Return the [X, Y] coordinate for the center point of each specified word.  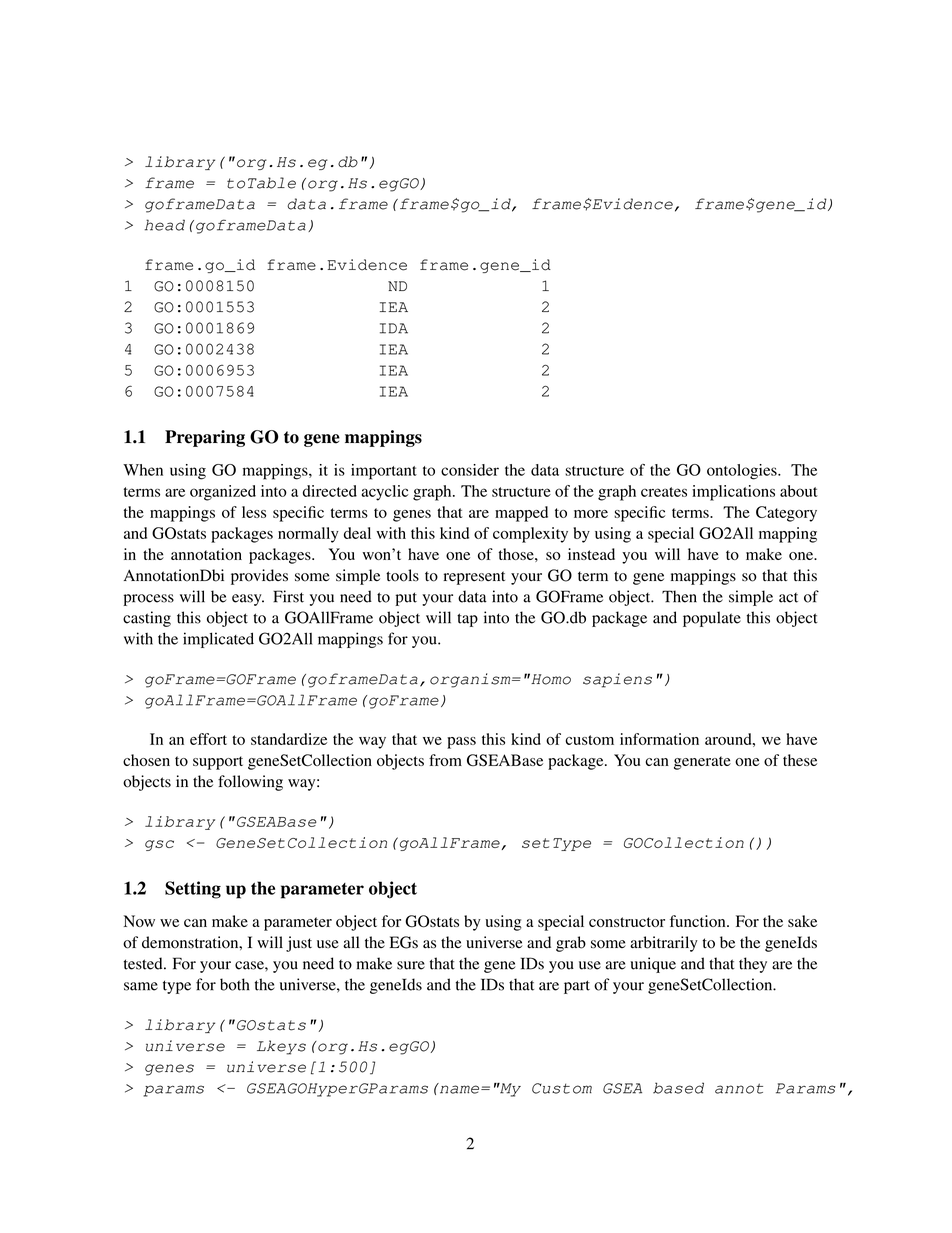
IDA [394, 328]
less [254, 512]
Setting [193, 890]
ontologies [743, 472]
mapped [521, 514]
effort [208, 739]
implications [733, 493]
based [678, 1088]
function [699, 921]
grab [571, 944]
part [577, 987]
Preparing [205, 438]
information [659, 739]
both [235, 984]
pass [461, 743]
